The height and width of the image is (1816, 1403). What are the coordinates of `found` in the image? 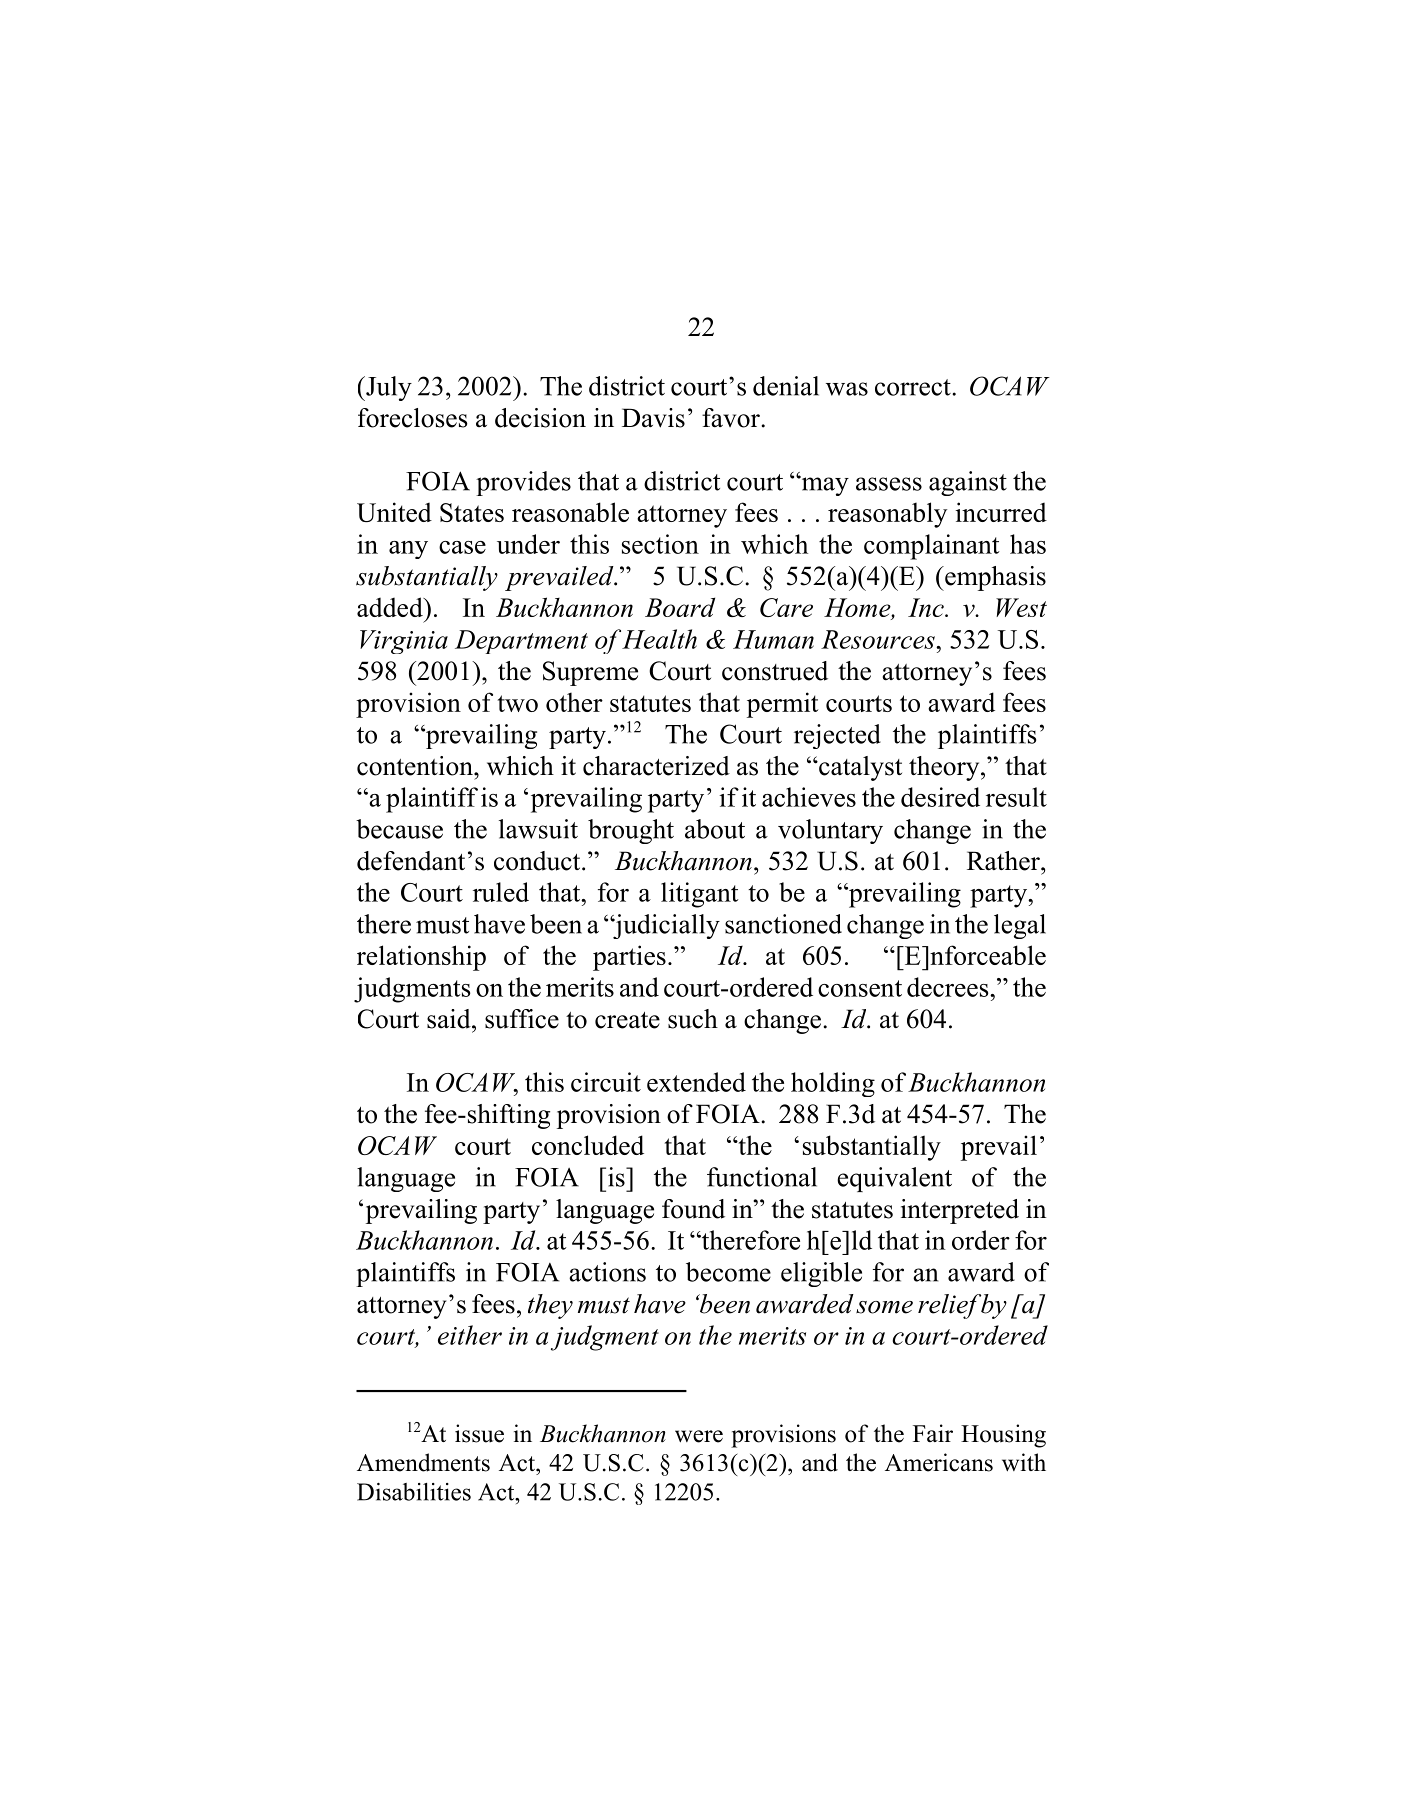 It's located at (693, 1209).
